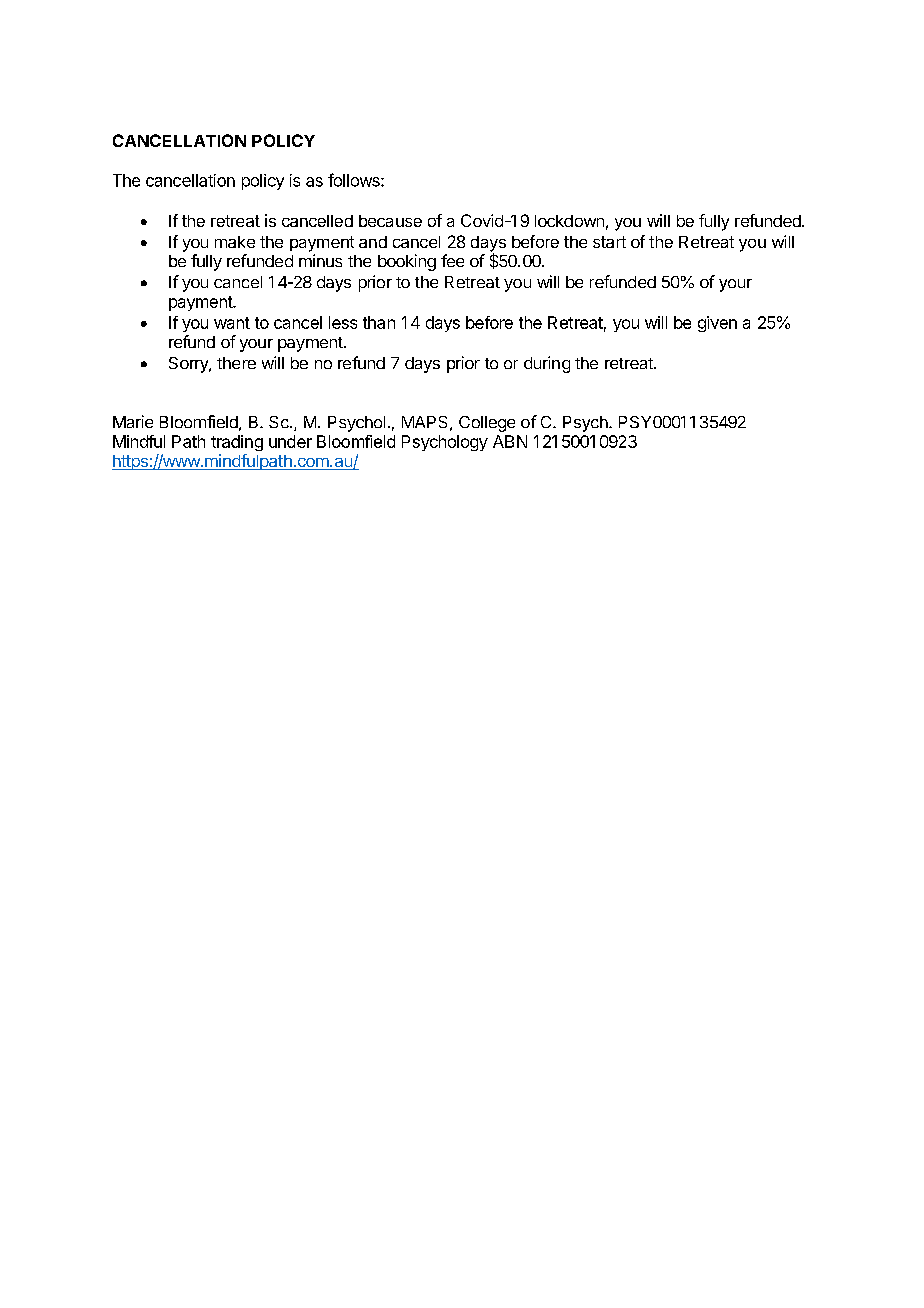 The width and height of the document is (924, 1308). What do you see at coordinates (717, 324) in the document?
I see `given` at bounding box center [717, 324].
